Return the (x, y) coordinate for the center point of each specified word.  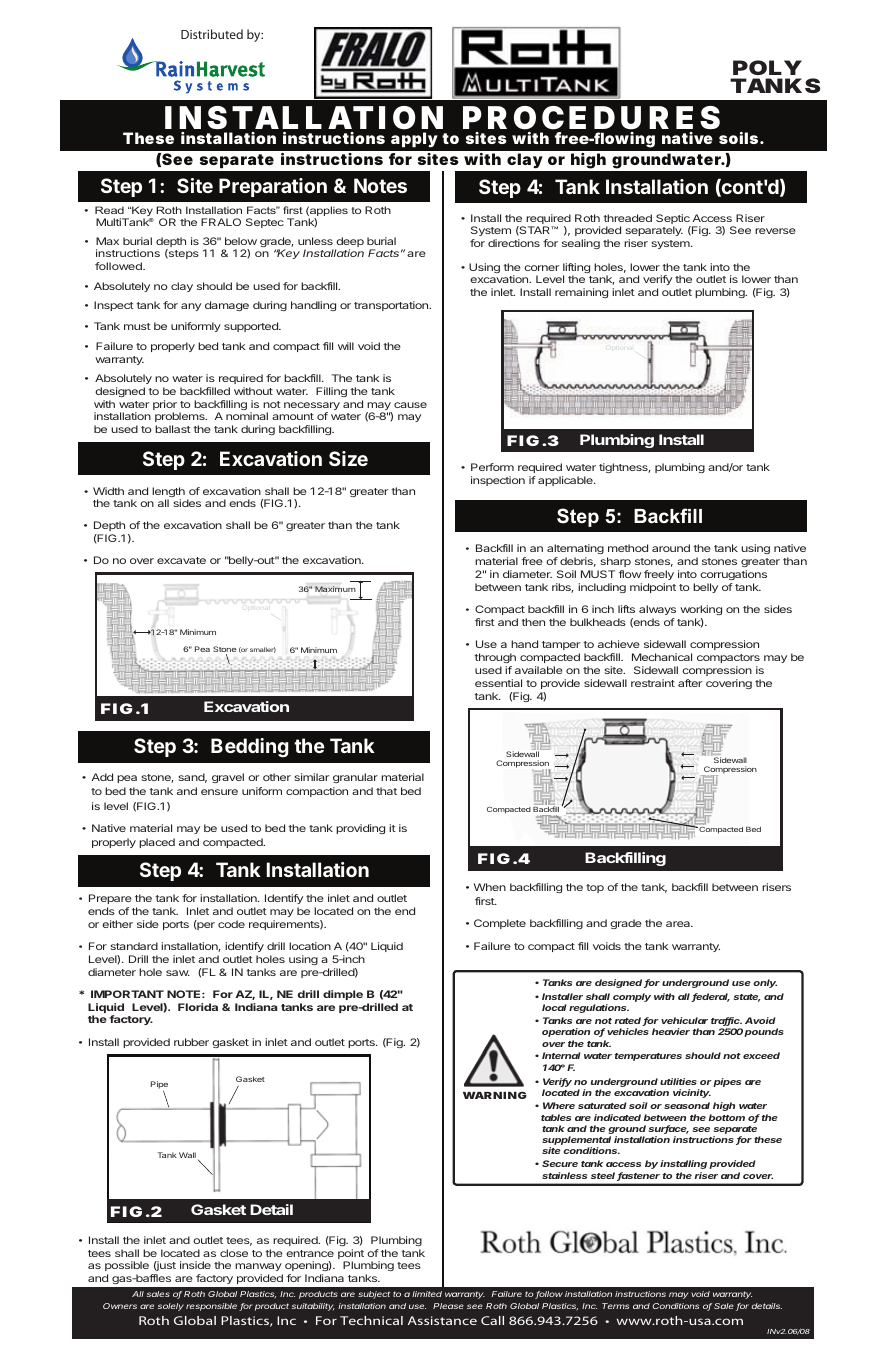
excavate (181, 560)
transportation (392, 306)
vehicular (684, 1020)
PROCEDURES (591, 118)
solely (171, 1307)
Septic (673, 220)
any (191, 307)
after (690, 683)
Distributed (212, 34)
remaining (581, 293)
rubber (191, 1042)
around (671, 548)
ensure (219, 792)
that (386, 791)
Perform (492, 467)
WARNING (495, 1095)
